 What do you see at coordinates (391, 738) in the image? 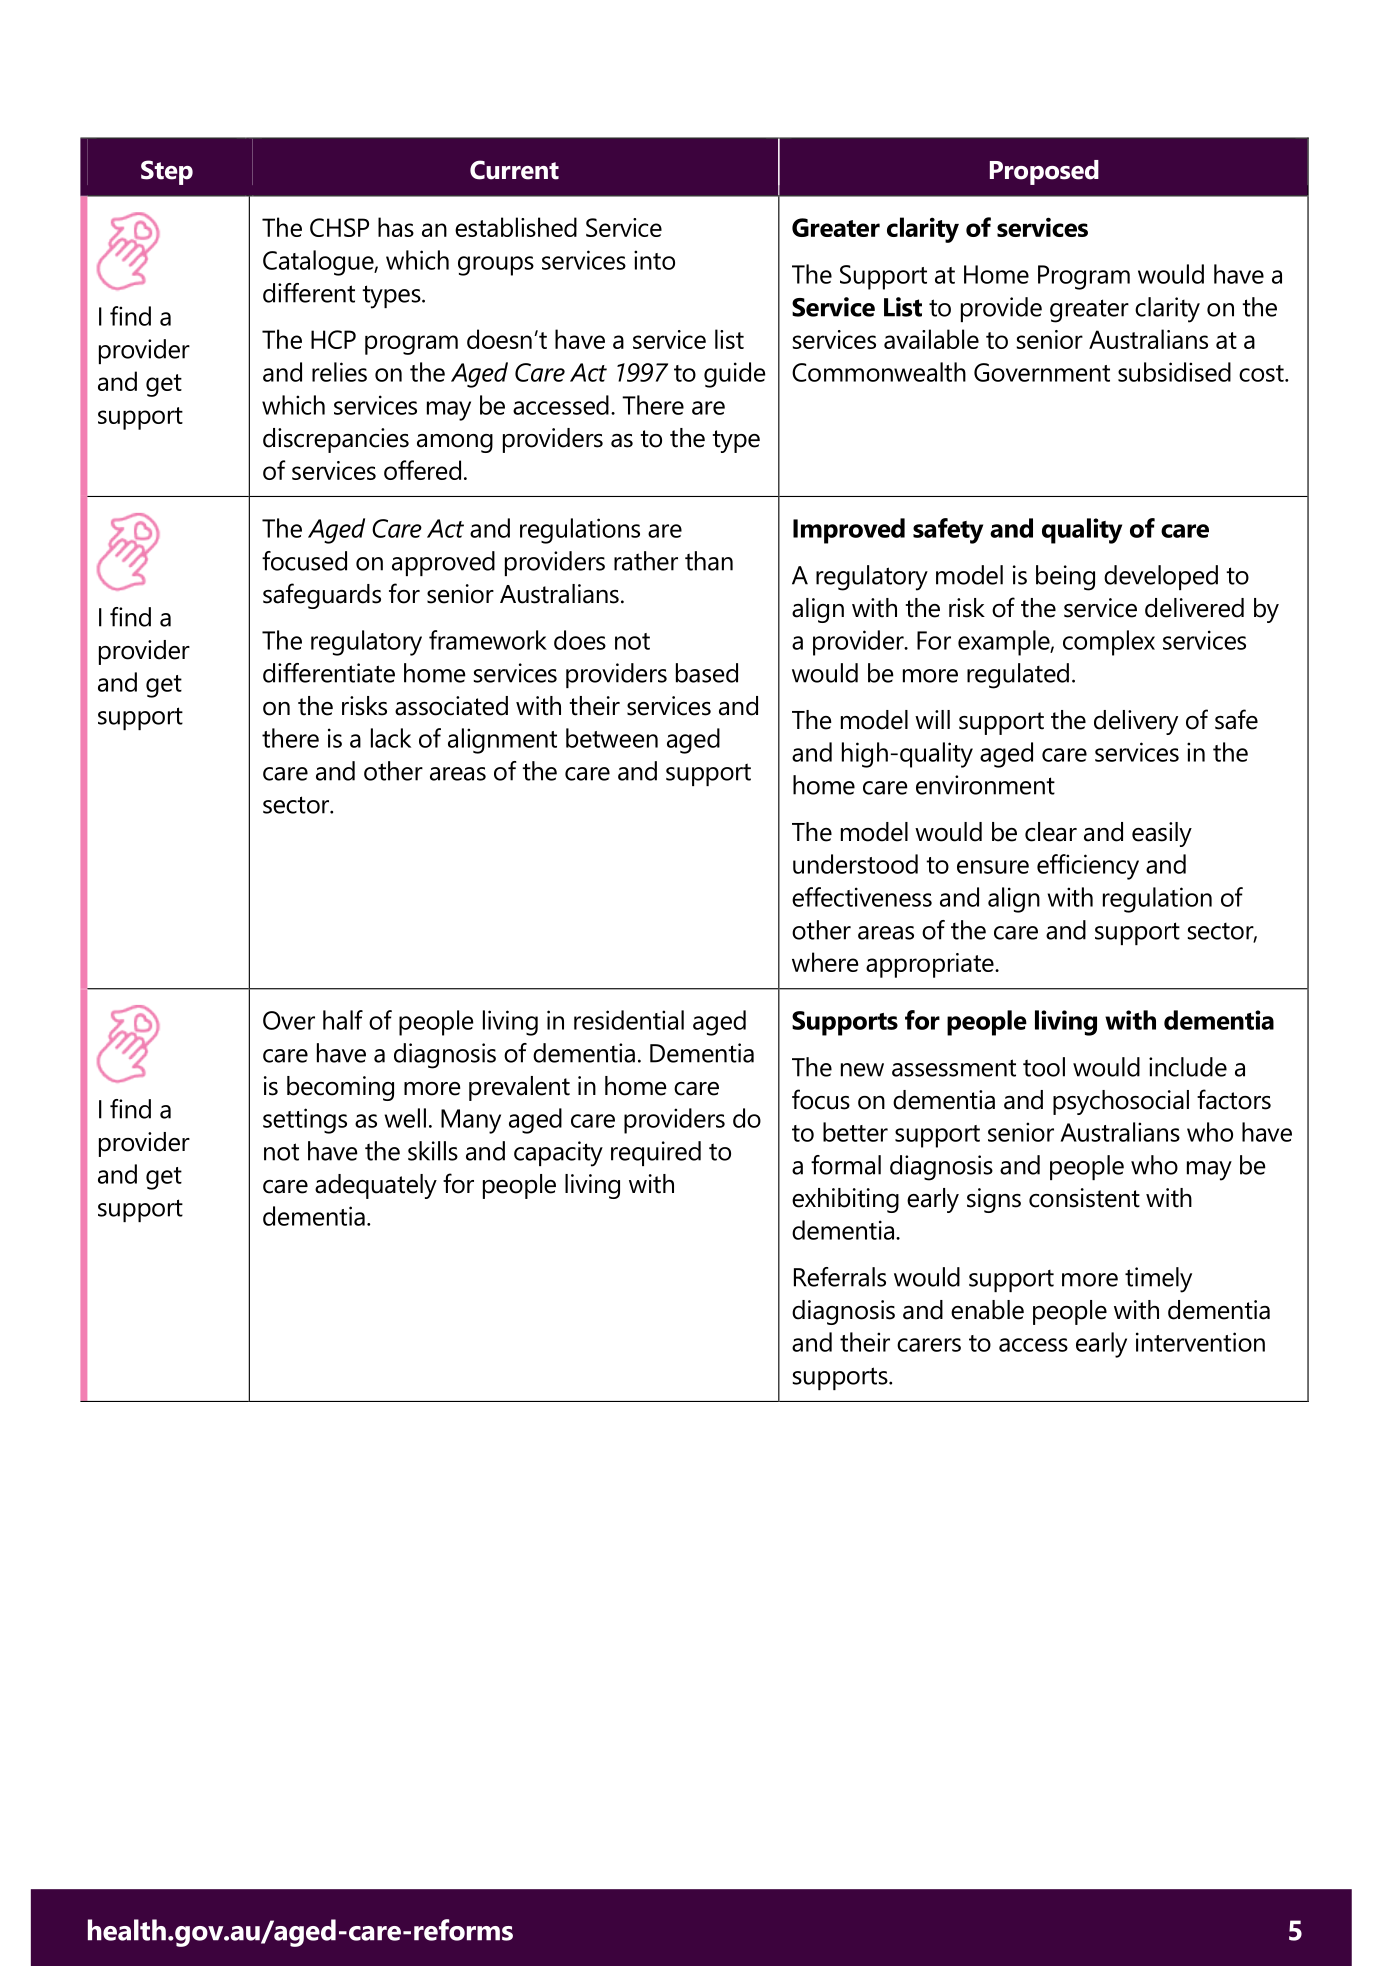
I see `lack` at bounding box center [391, 738].
